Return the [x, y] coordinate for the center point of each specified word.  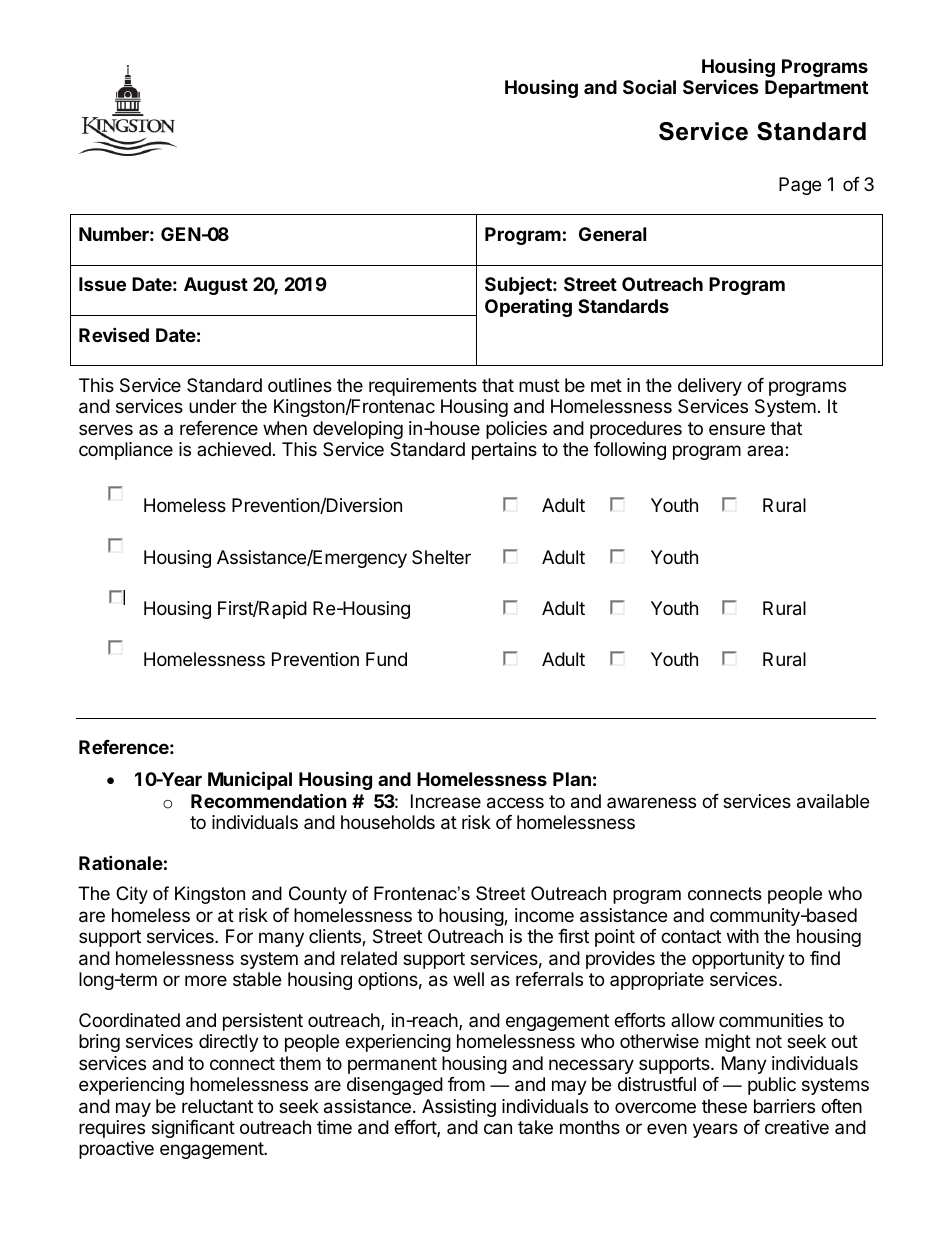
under [213, 406]
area [766, 450]
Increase [446, 801]
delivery [710, 387]
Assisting [459, 1108]
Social [649, 87]
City [132, 895]
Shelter [441, 557]
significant [193, 1129]
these [724, 1106]
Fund [386, 659]
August [216, 286]
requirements [423, 387]
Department [816, 89]
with [743, 936]
